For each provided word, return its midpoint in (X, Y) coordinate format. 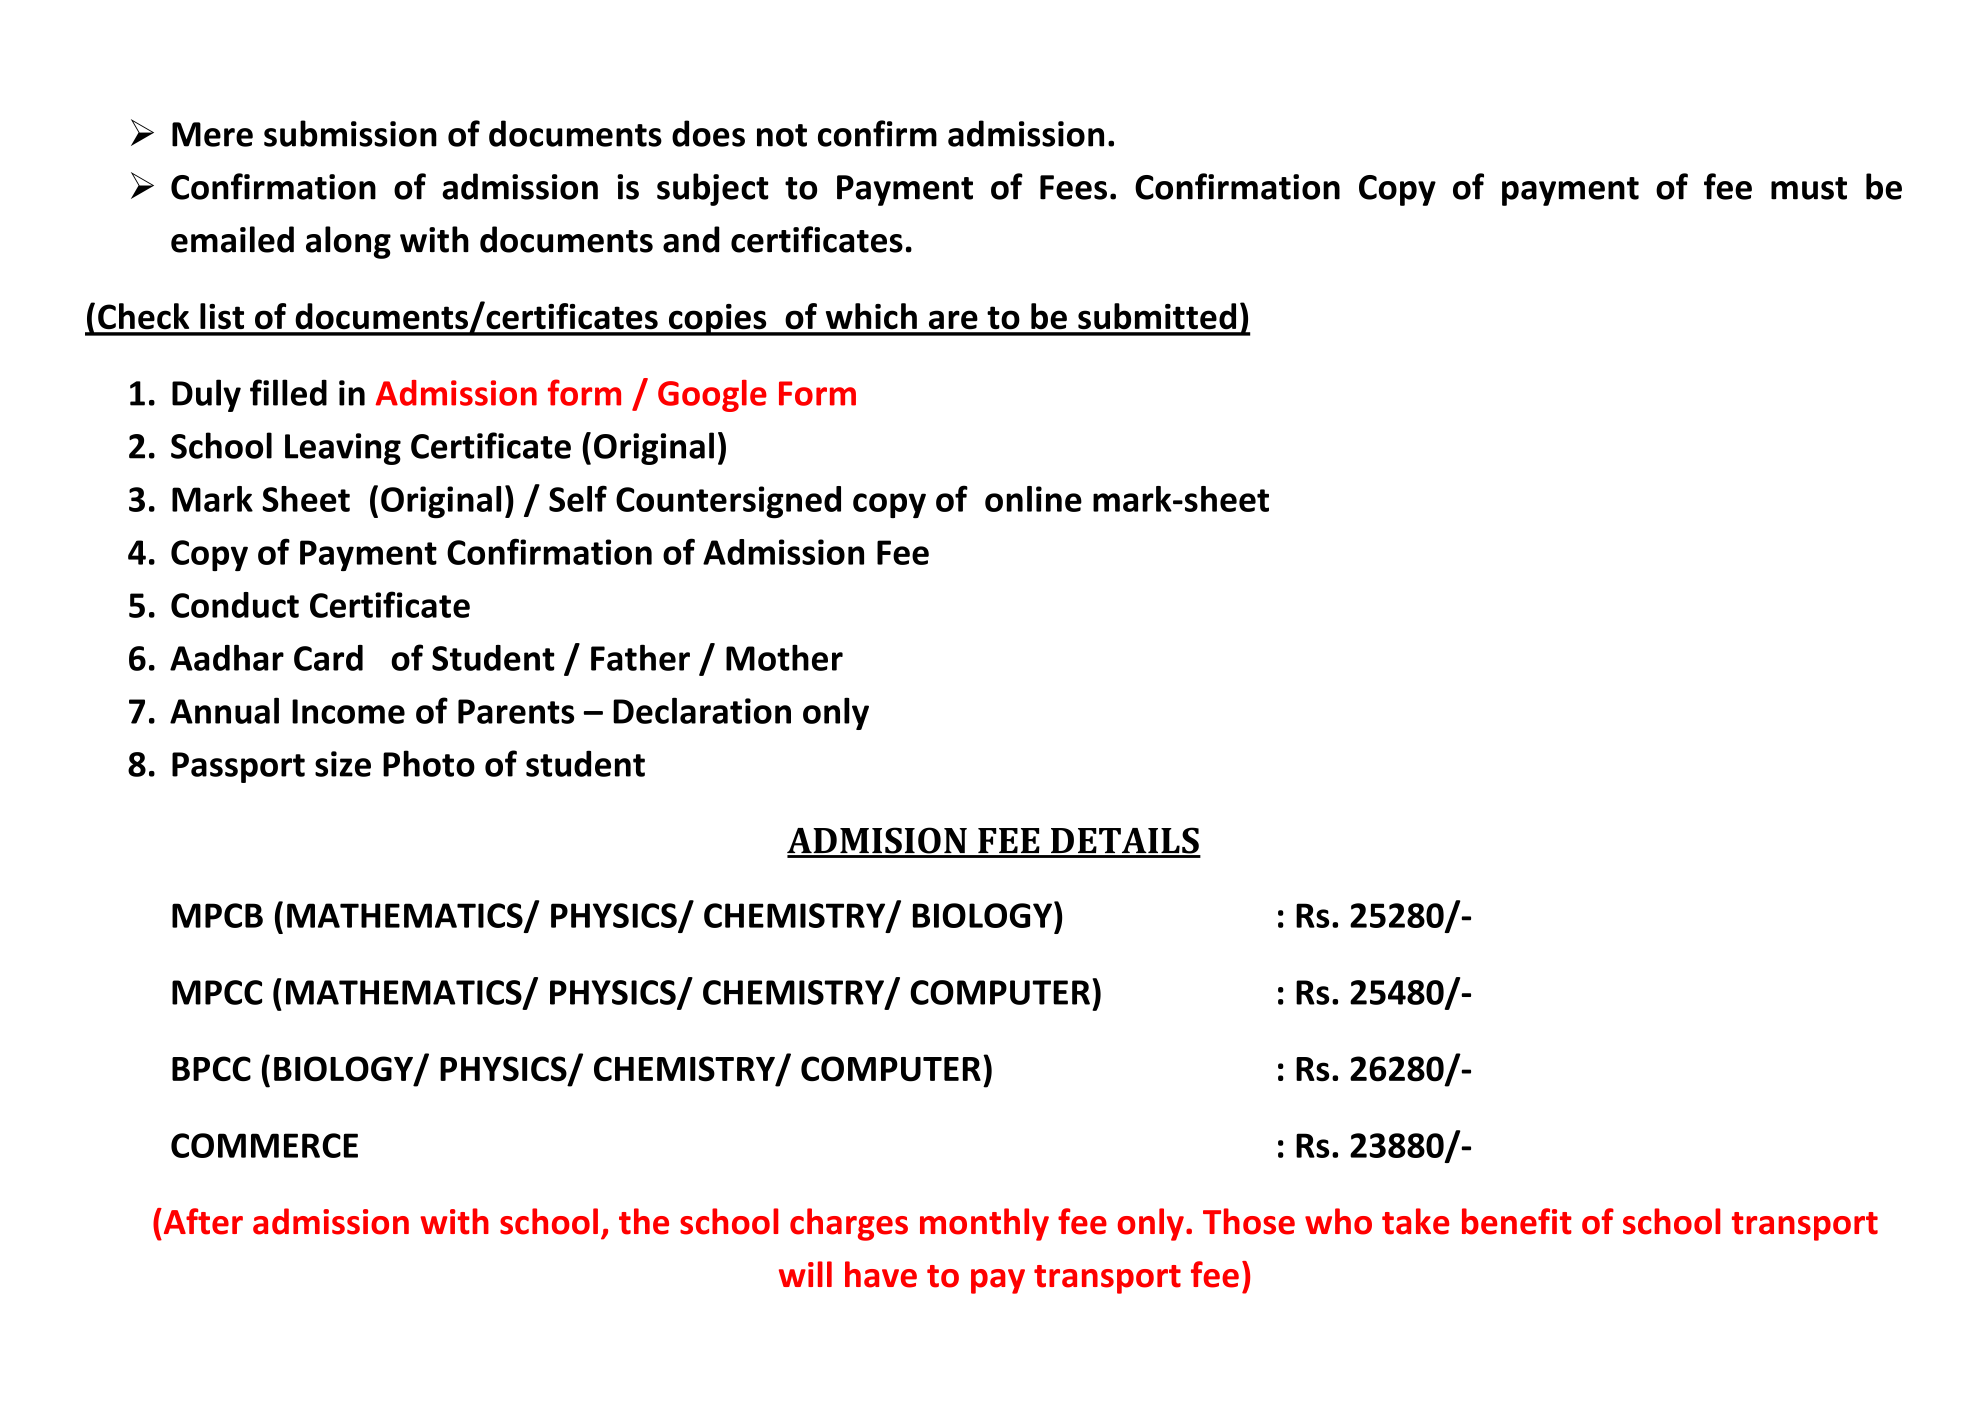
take (1416, 1221)
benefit (1517, 1221)
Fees (1073, 187)
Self (578, 498)
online (1033, 499)
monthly (984, 1224)
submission (350, 133)
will (805, 1274)
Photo (429, 763)
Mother (784, 657)
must (1809, 188)
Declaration (702, 710)
